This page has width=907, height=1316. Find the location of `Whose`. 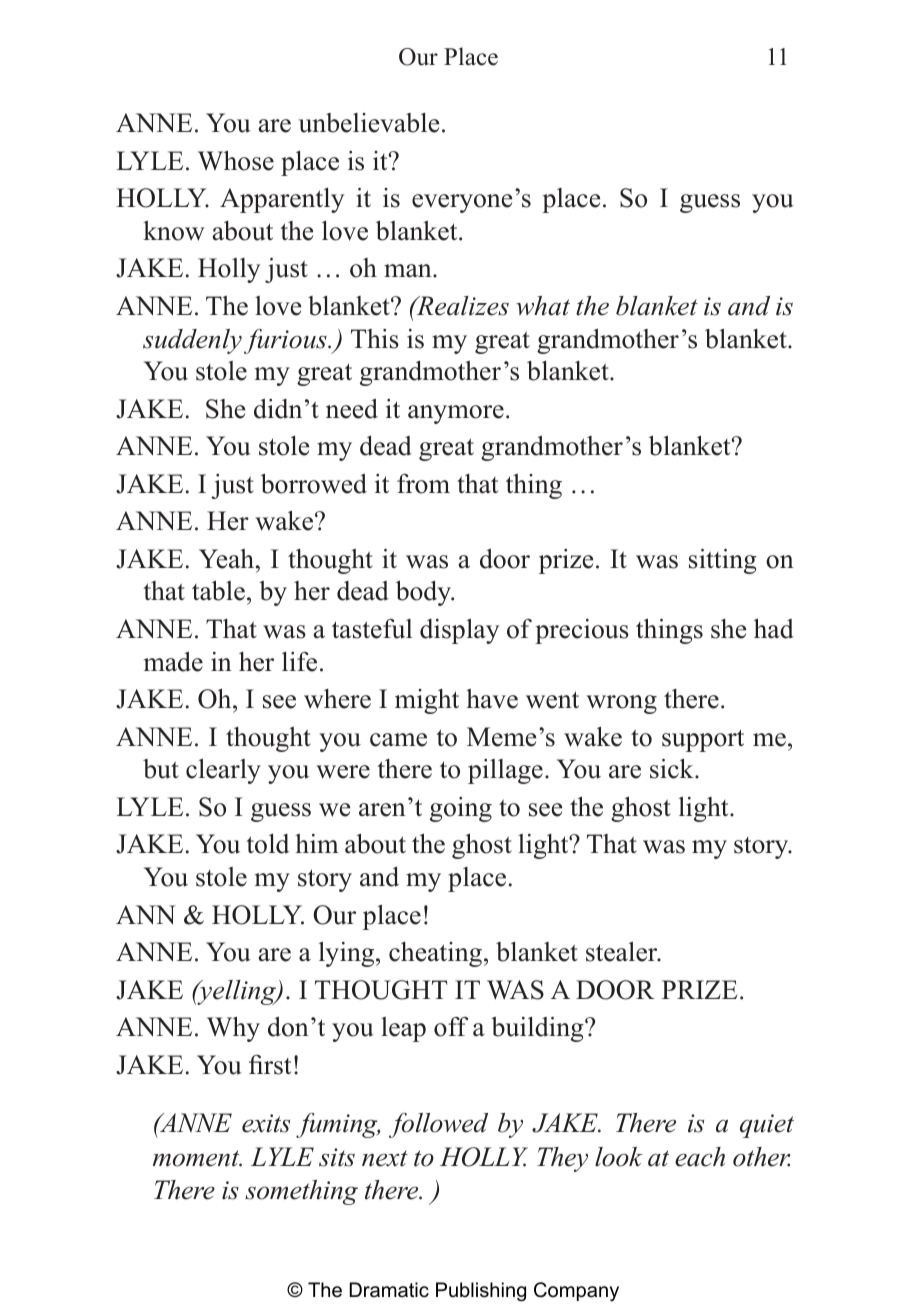

Whose is located at coordinates (236, 160).
